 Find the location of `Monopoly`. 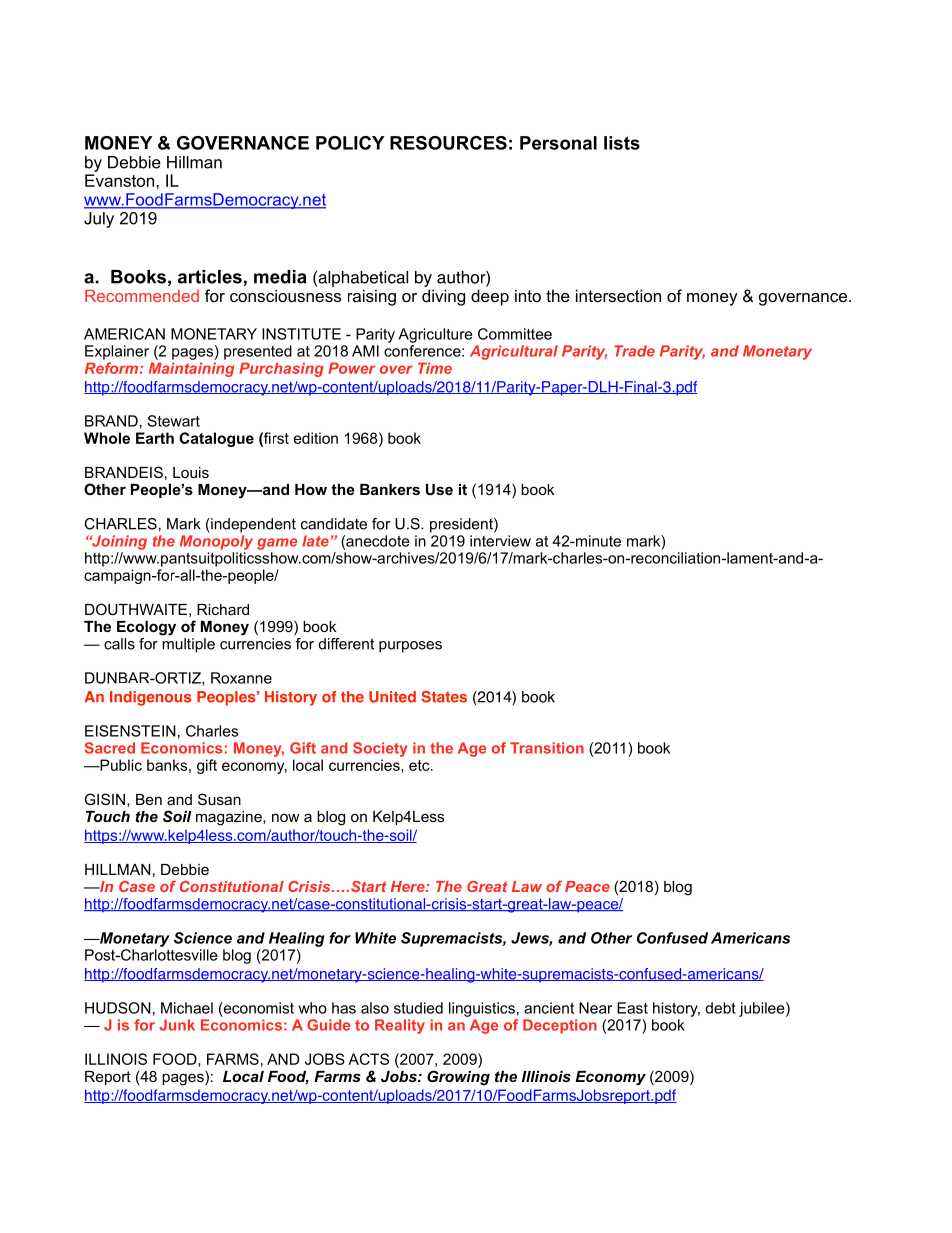

Monopoly is located at coordinates (216, 542).
